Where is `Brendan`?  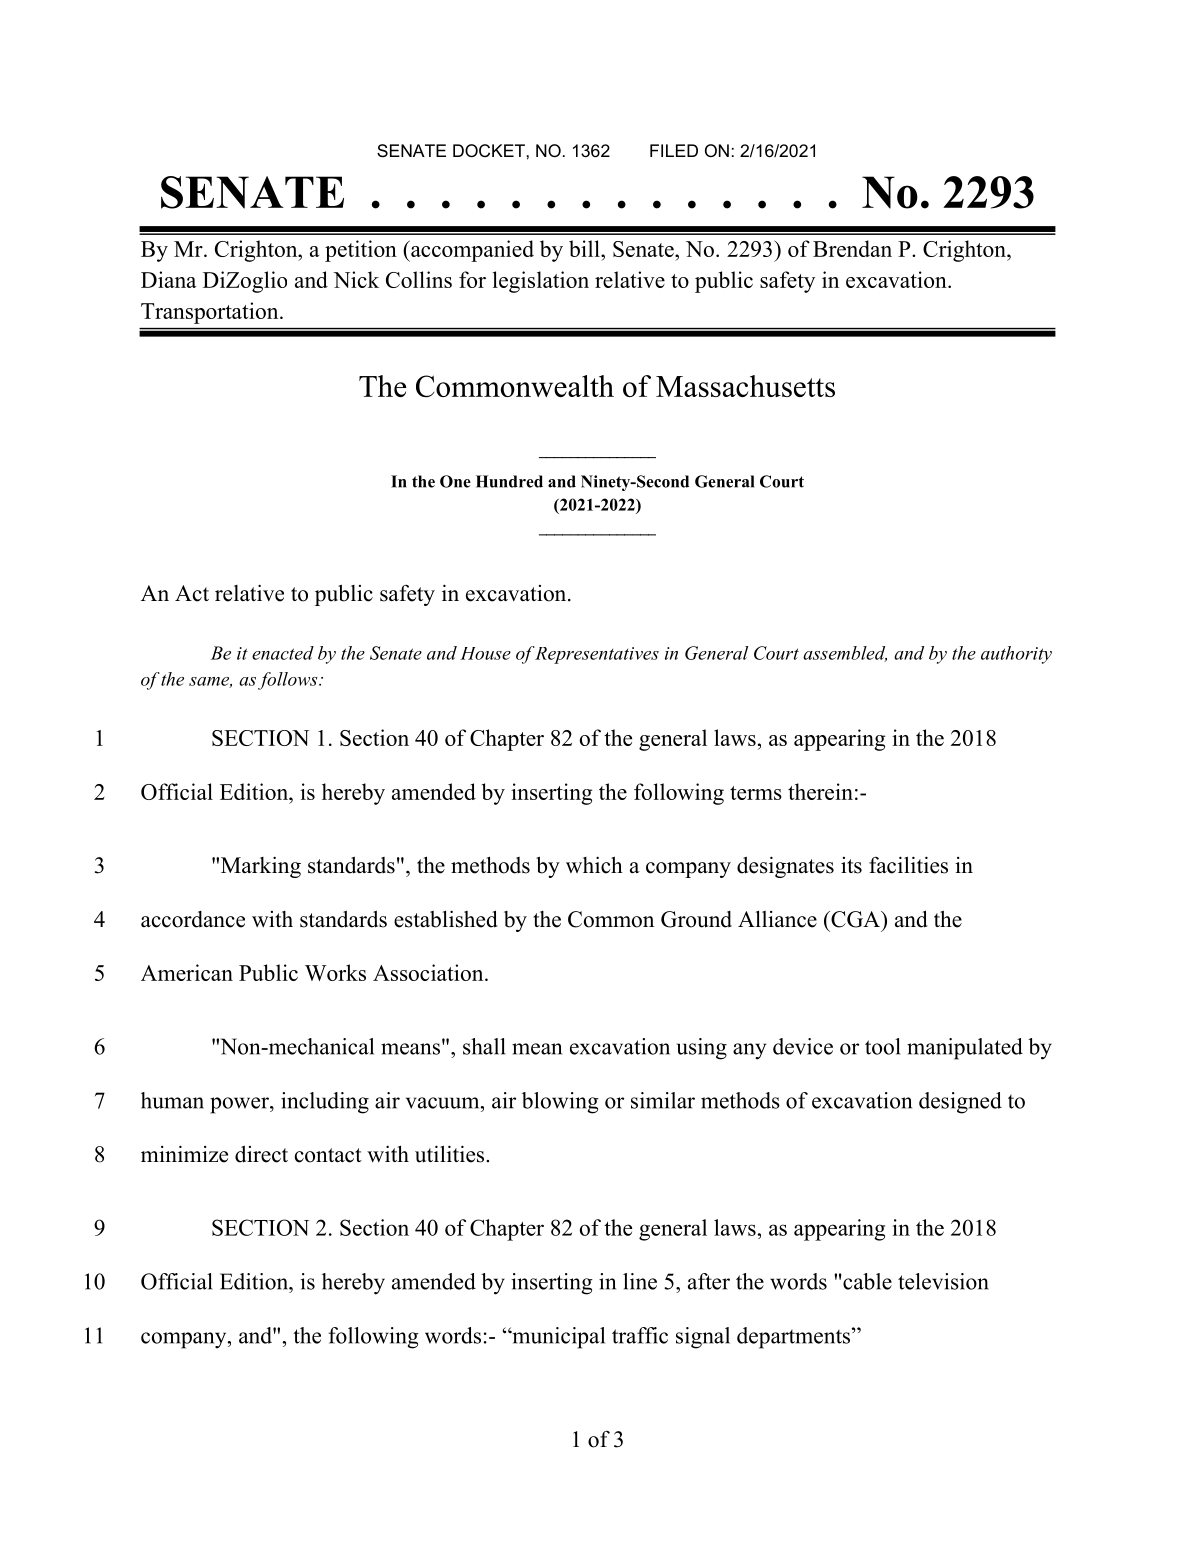 Brendan is located at coordinates (852, 248).
